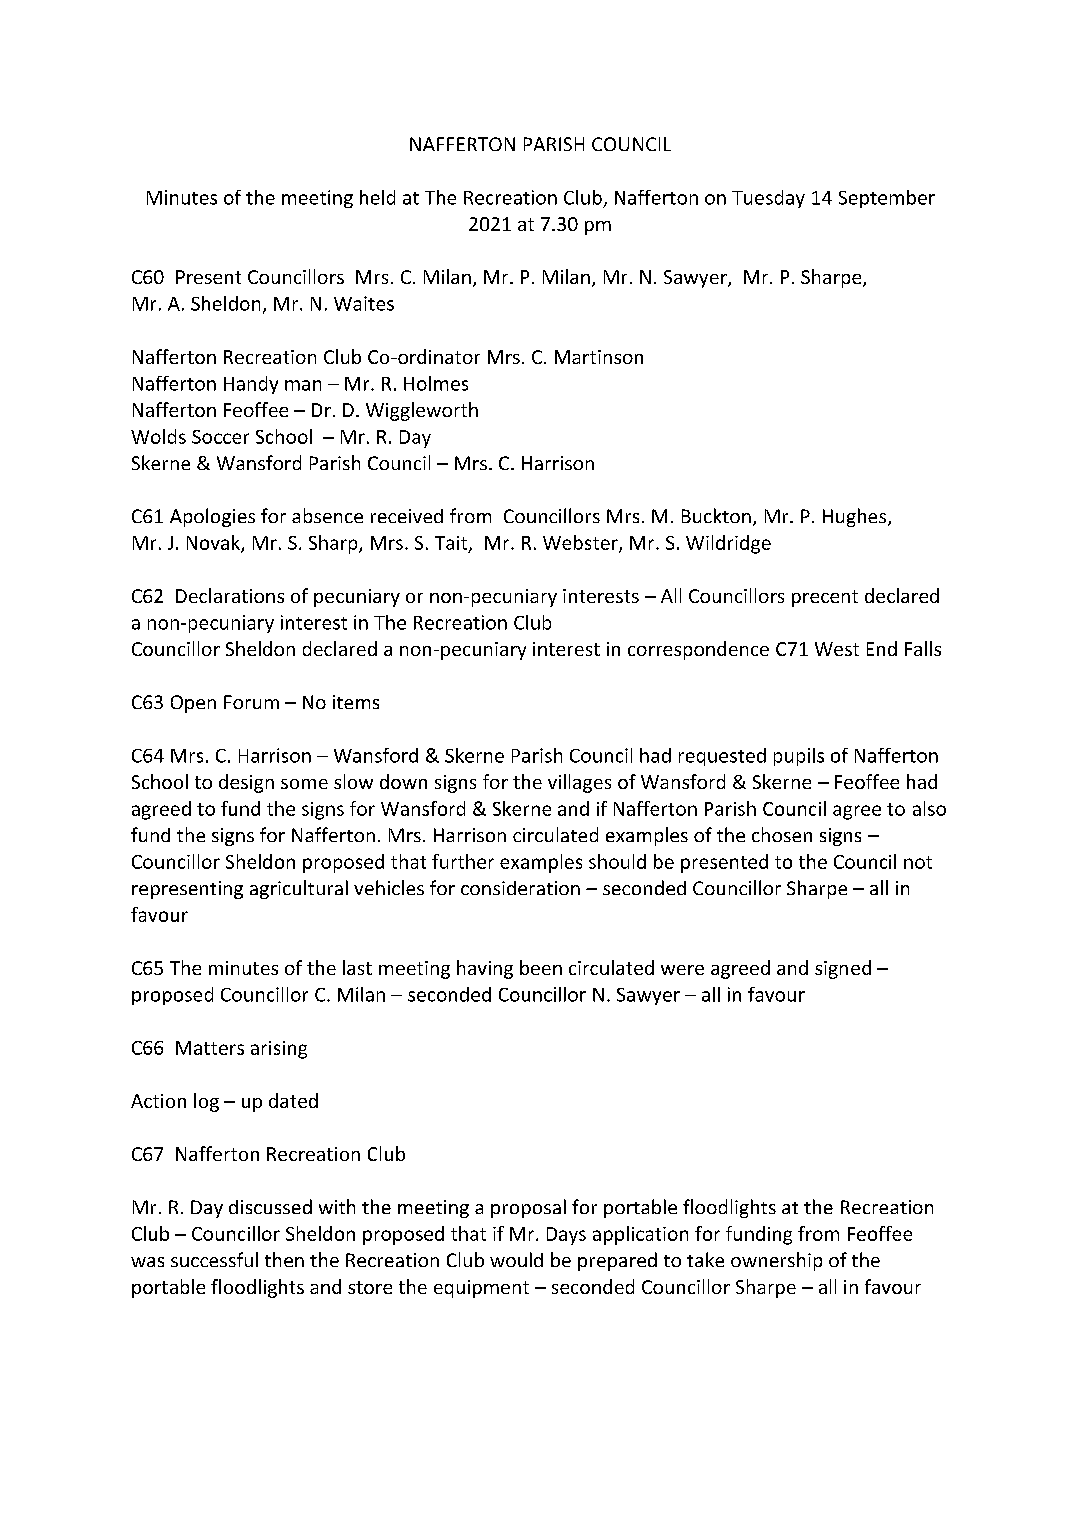  Describe the element at coordinates (214, 1259) in the screenshot. I see `successful` at that location.
